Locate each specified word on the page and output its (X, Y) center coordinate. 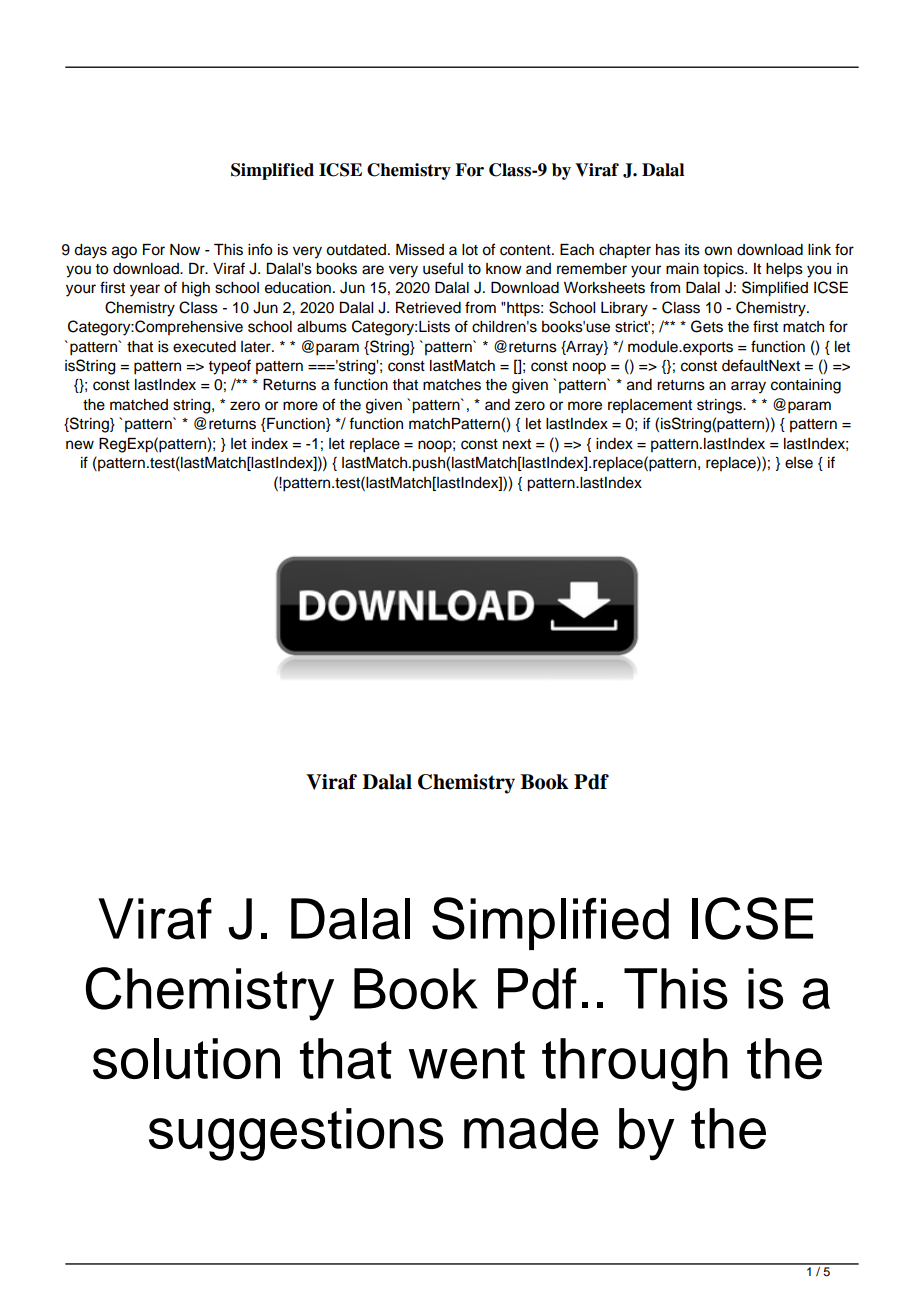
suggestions (296, 1134)
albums (322, 327)
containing (806, 386)
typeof (229, 367)
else (799, 463)
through (635, 1064)
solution (186, 1058)
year (145, 290)
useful (443, 268)
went (467, 1060)
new (80, 445)
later (257, 347)
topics (724, 270)
